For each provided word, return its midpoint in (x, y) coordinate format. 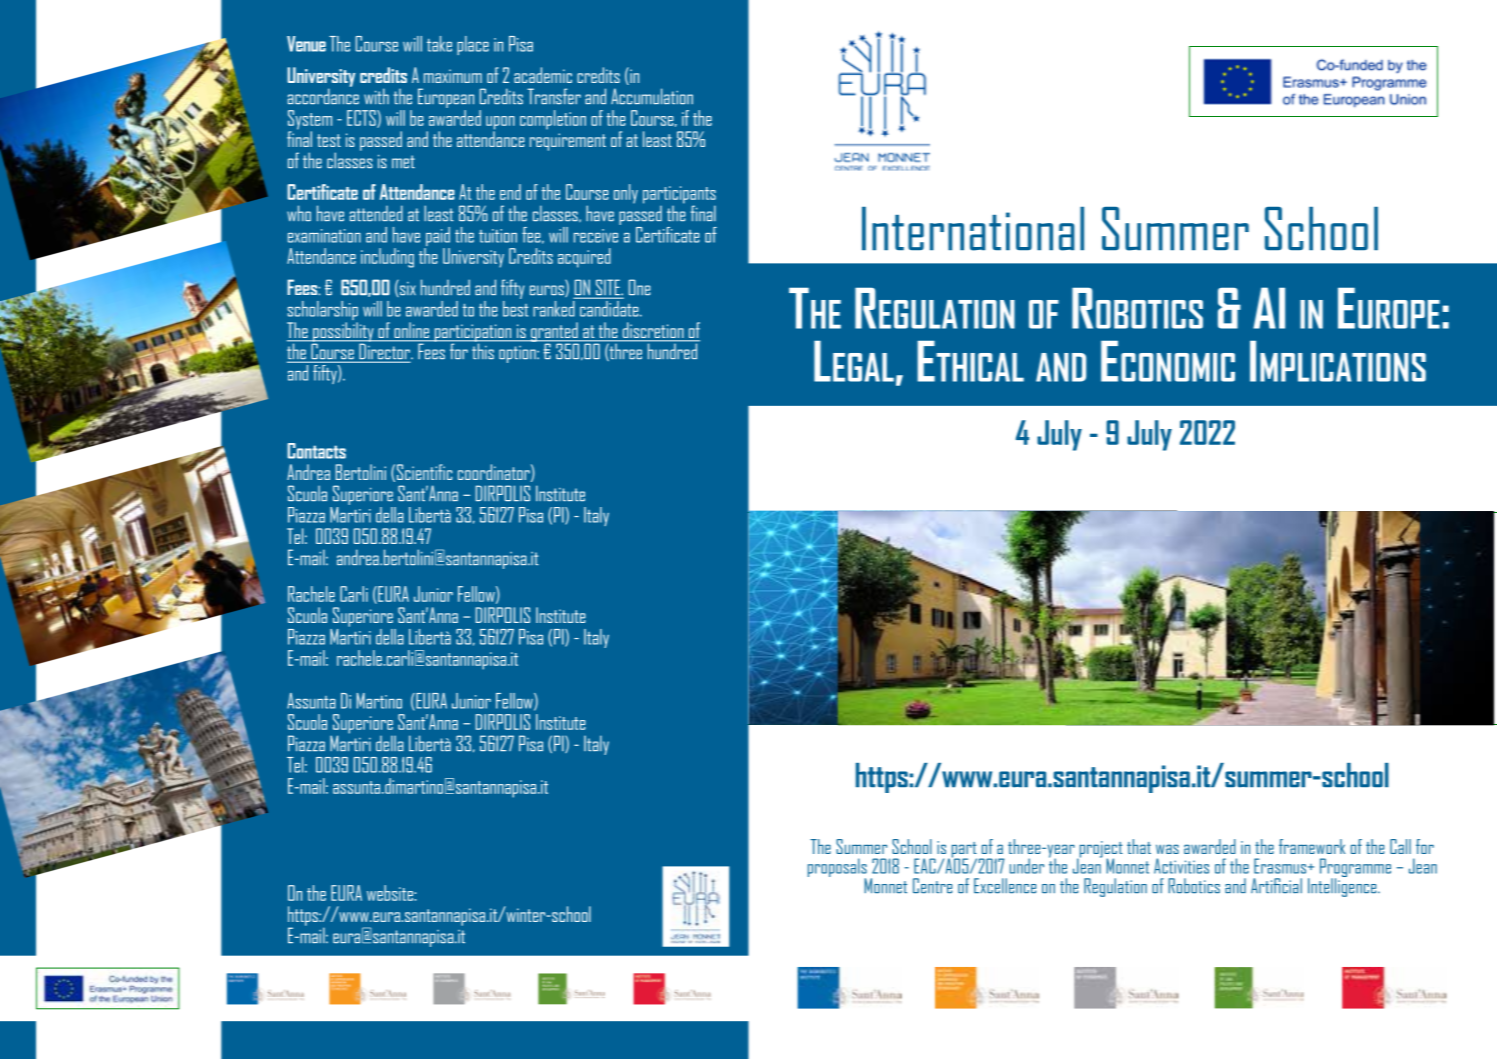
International (973, 229)
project (1100, 850)
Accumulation (652, 96)
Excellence (1005, 885)
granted (554, 333)
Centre (932, 885)
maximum (453, 76)
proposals (837, 869)
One (639, 287)
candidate (609, 307)
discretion (653, 330)
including (387, 258)
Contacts (316, 451)
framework (1312, 846)
